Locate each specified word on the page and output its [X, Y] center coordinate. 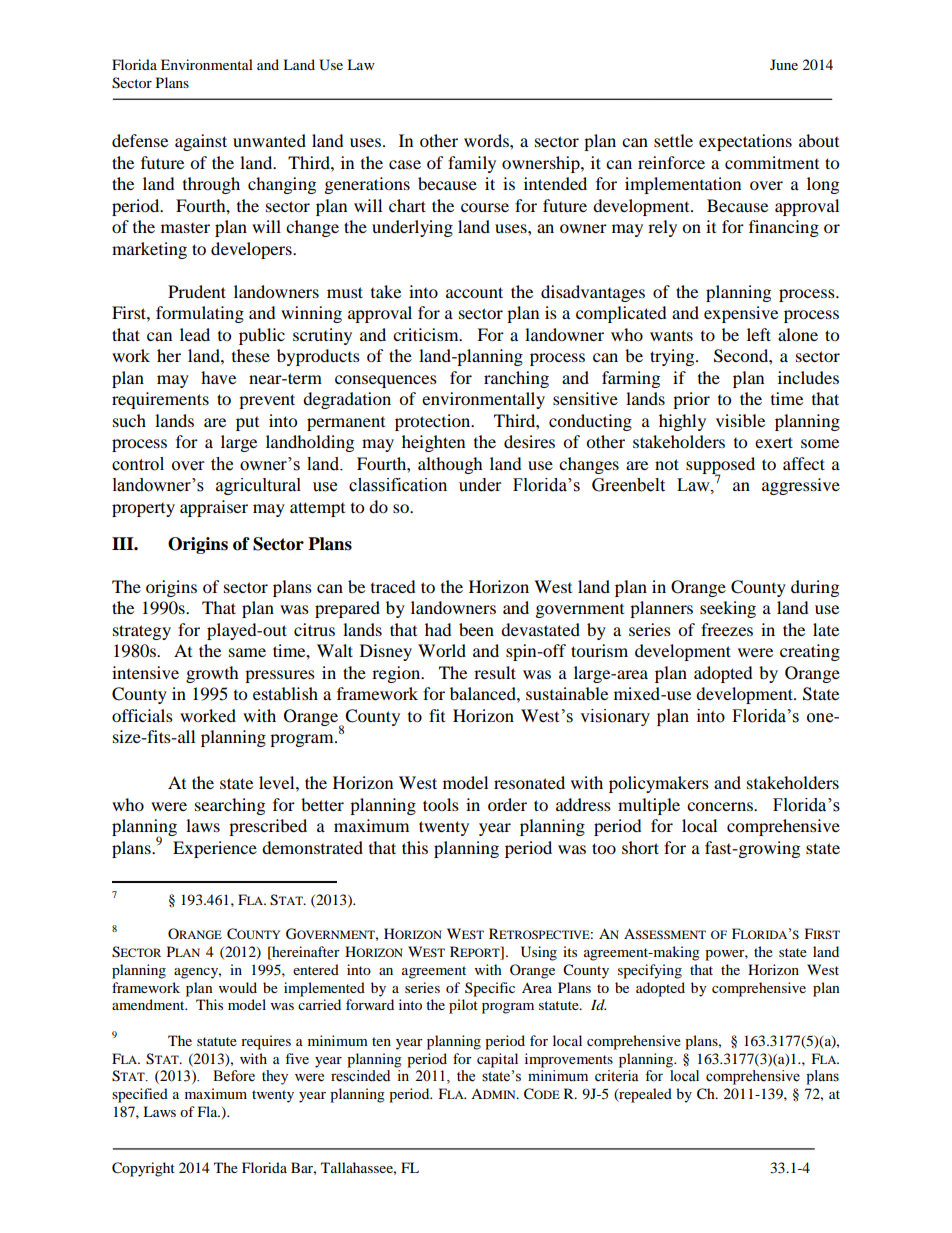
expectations [745, 142]
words [487, 140]
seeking [728, 609]
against [201, 142]
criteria [617, 1076]
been [476, 629]
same [247, 652]
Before [234, 1076]
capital [497, 1060]
